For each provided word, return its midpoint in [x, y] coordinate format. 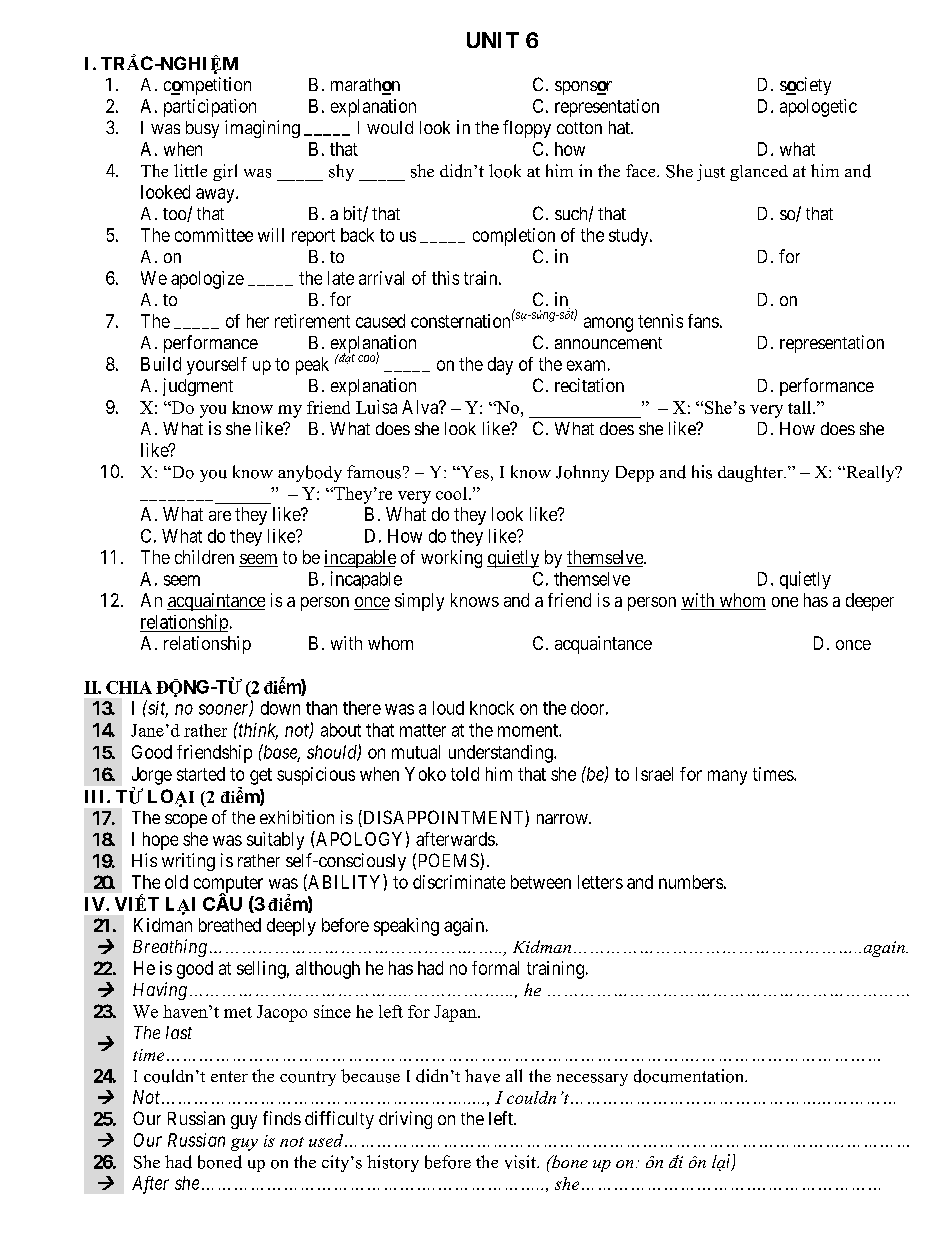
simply [419, 602]
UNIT [493, 40]
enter [229, 1076]
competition [207, 86]
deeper [870, 602]
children [204, 557]
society [805, 86]
